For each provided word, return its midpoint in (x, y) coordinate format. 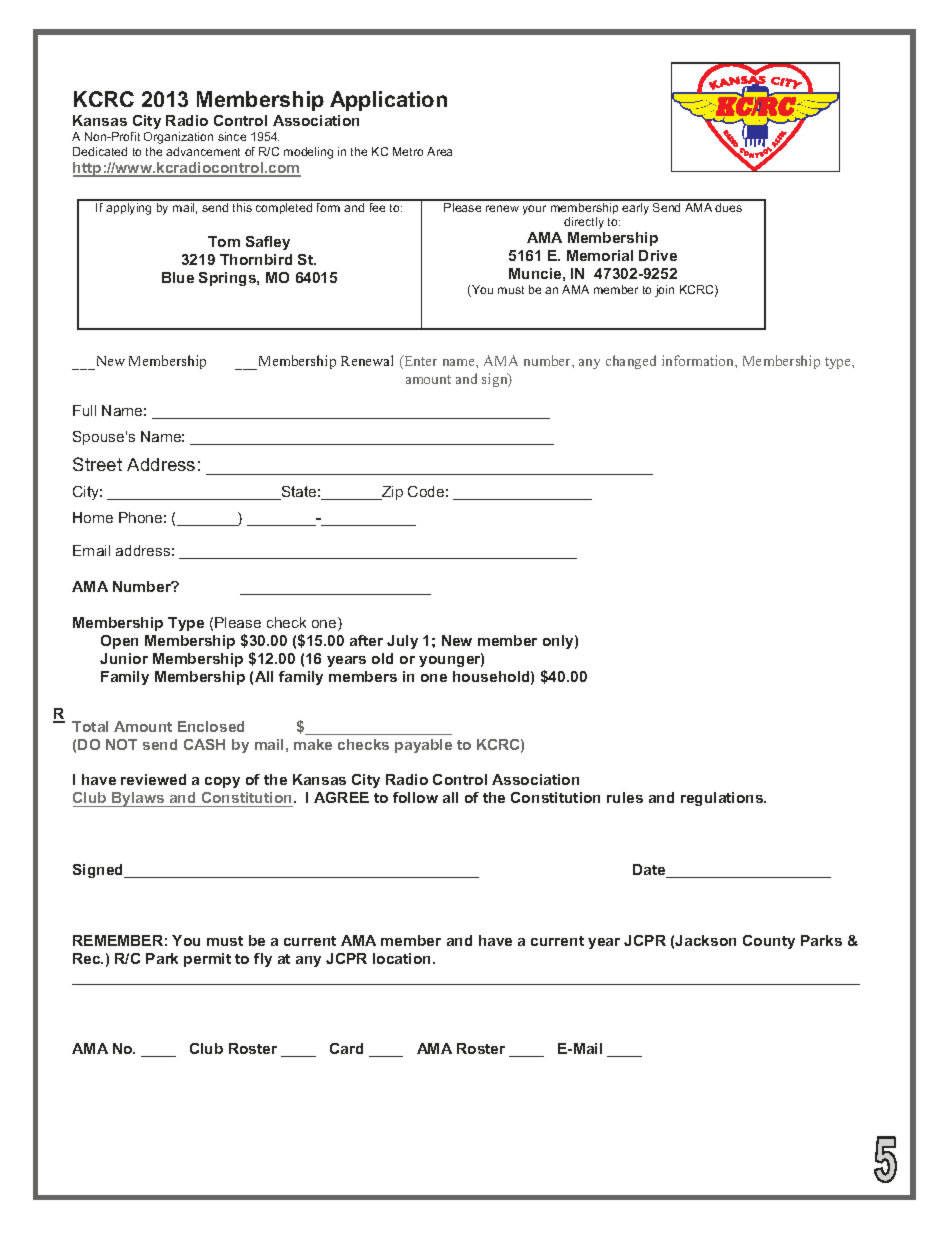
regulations (723, 799)
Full (84, 410)
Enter (419, 362)
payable (423, 746)
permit (207, 960)
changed (631, 362)
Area (439, 151)
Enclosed (211, 726)
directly (584, 223)
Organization (178, 138)
